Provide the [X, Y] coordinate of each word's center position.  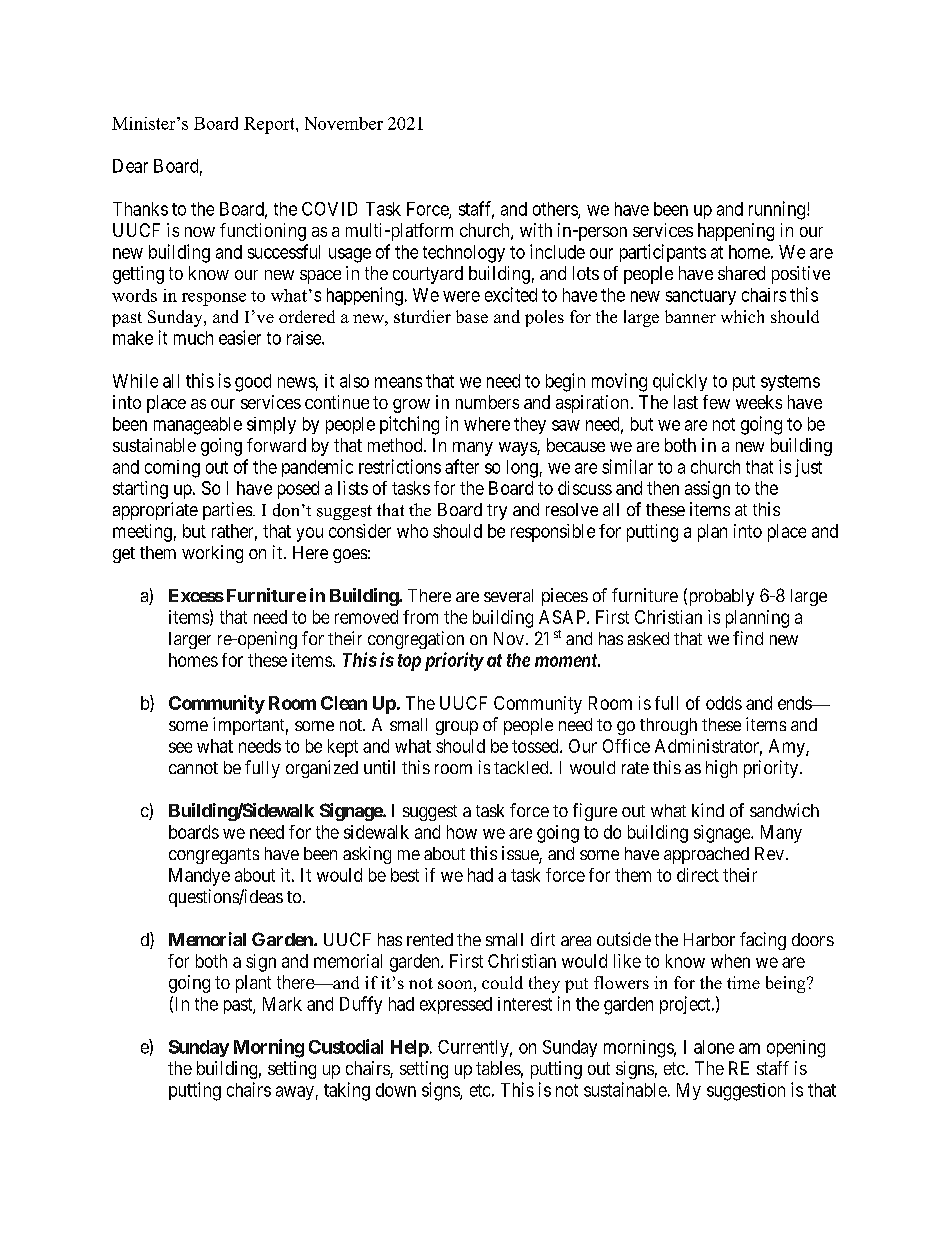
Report [270, 125]
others [556, 210]
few [716, 402]
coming [172, 469]
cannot [193, 768]
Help [410, 1048]
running [777, 210]
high [721, 769]
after [462, 466]
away [295, 1093]
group [457, 728]
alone [714, 1047]
